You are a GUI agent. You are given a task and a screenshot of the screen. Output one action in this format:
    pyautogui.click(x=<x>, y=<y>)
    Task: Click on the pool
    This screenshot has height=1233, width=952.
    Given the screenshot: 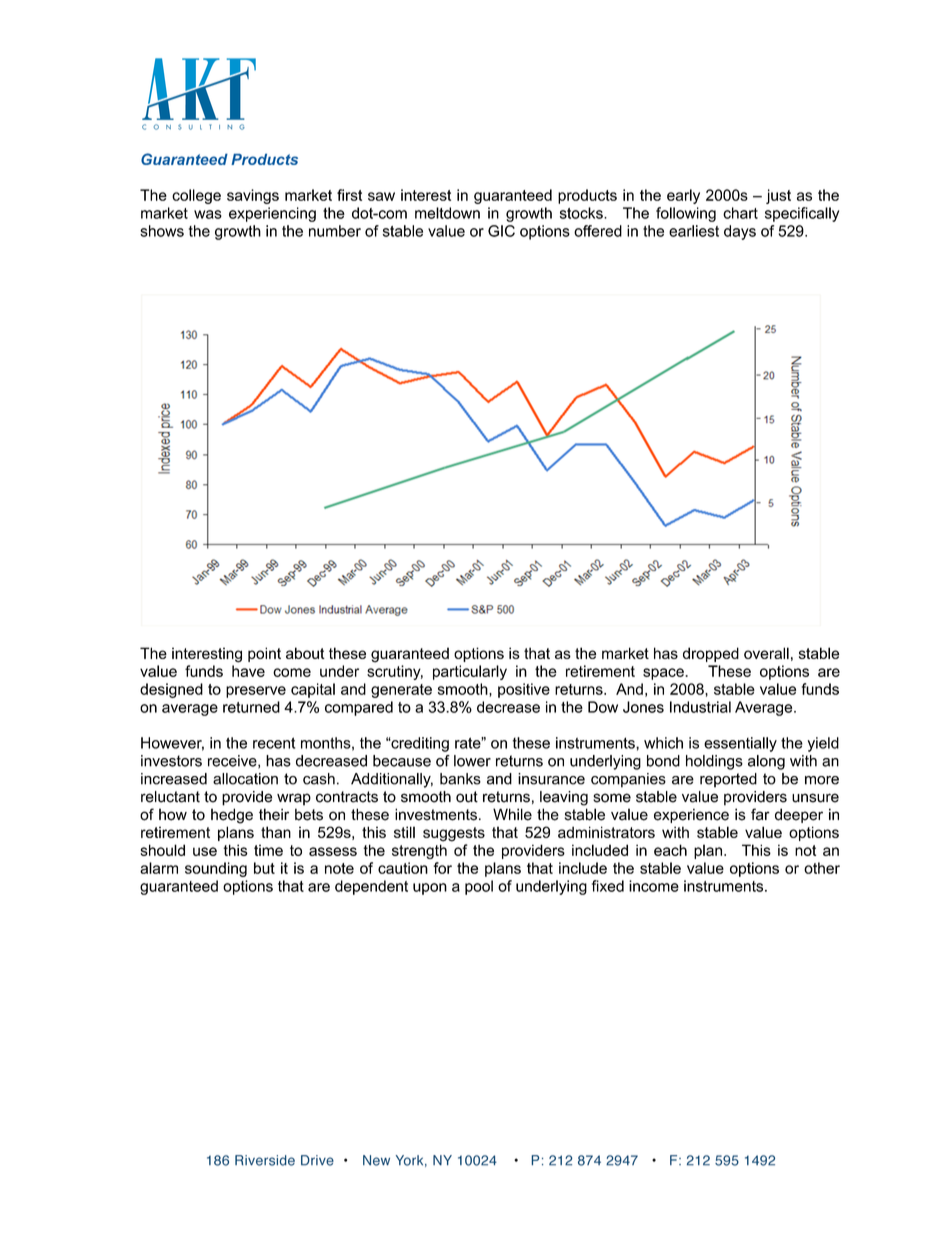 What is the action you would take?
    pyautogui.click(x=479, y=887)
